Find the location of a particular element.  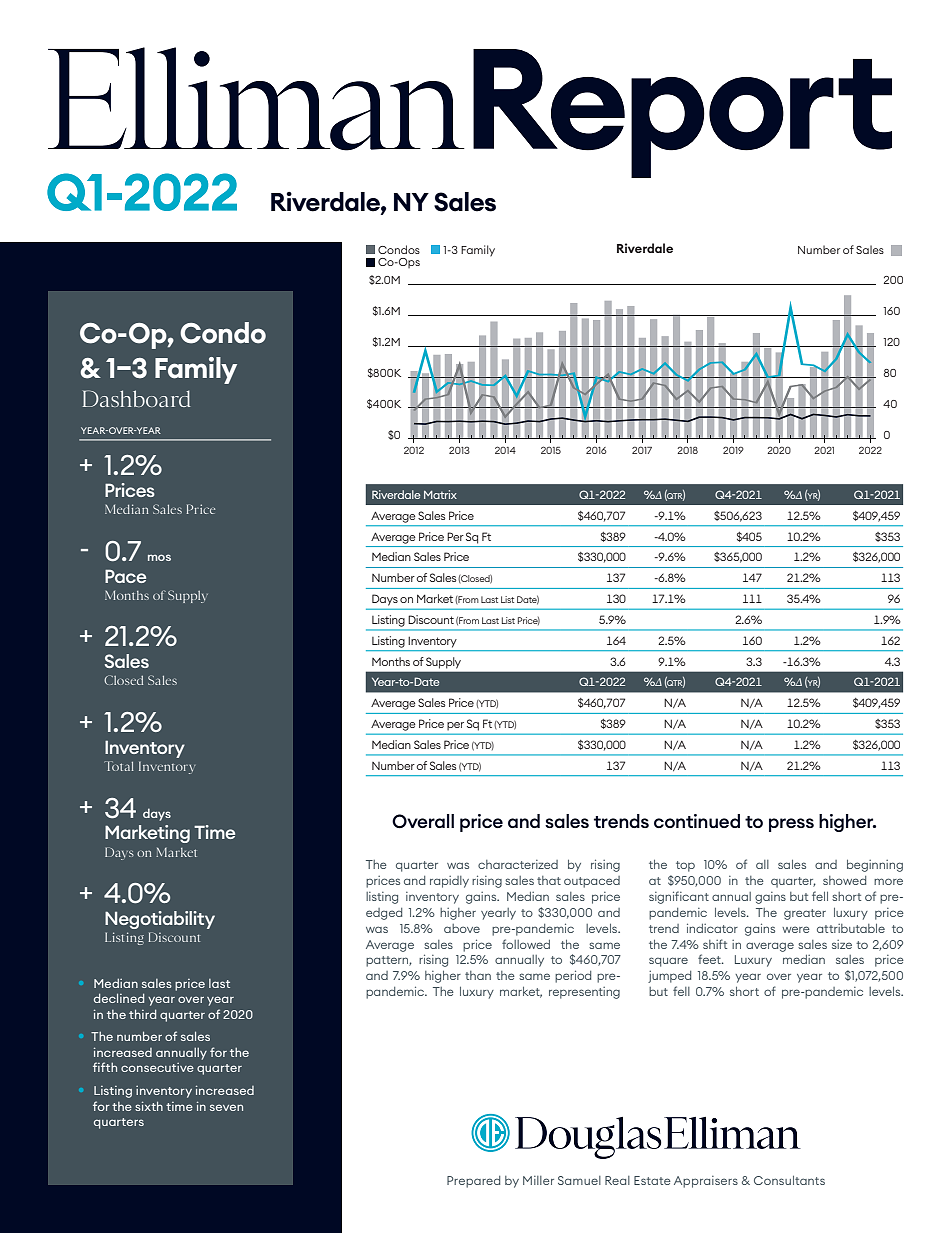

Matrix is located at coordinates (440, 494).
